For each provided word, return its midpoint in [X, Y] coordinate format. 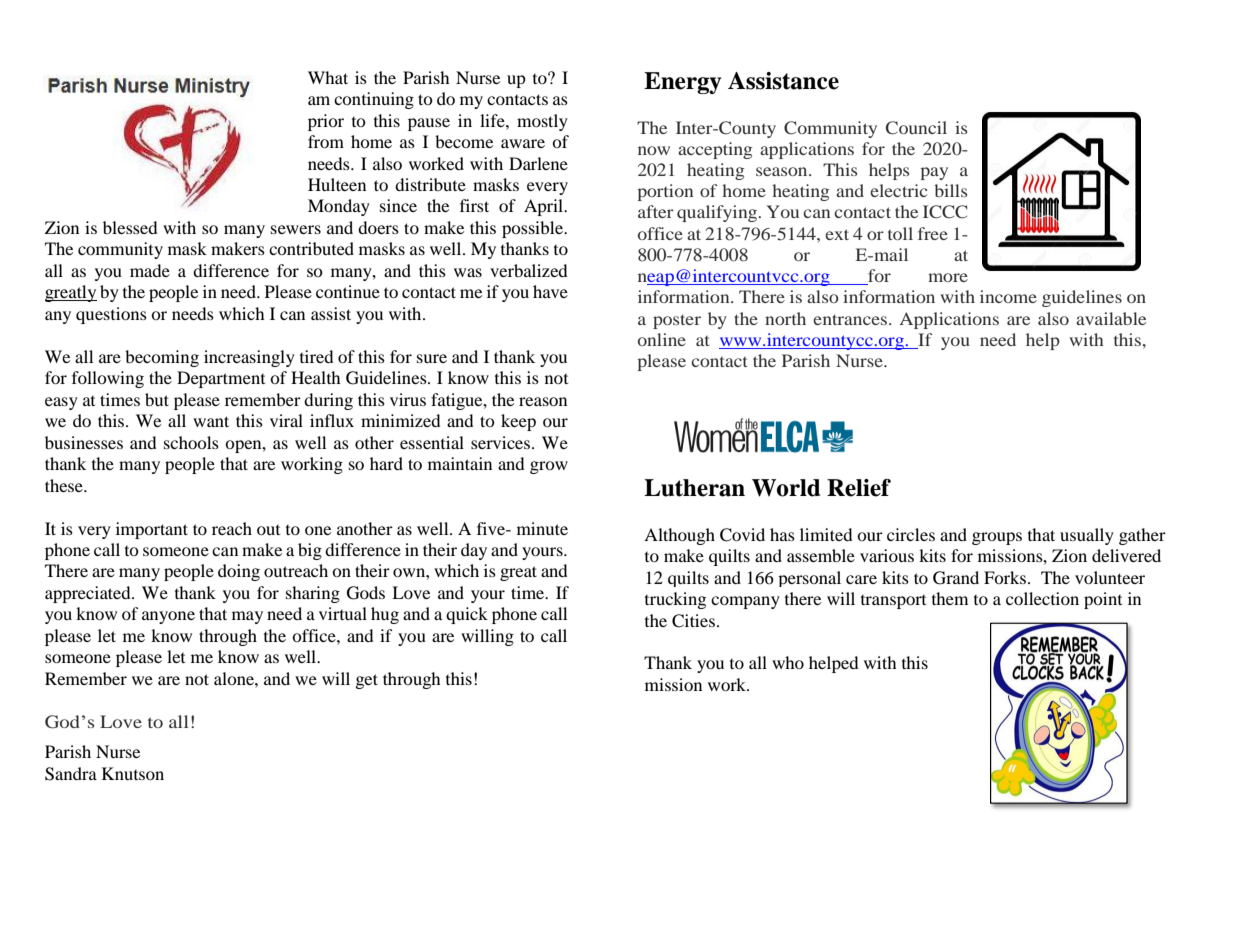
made [150, 270]
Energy [682, 83]
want [211, 421]
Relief [859, 488]
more [948, 277]
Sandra [71, 774]
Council [916, 128]
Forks [1006, 577]
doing [239, 572]
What [328, 77]
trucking [675, 600]
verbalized [529, 270]
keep [518, 422]
